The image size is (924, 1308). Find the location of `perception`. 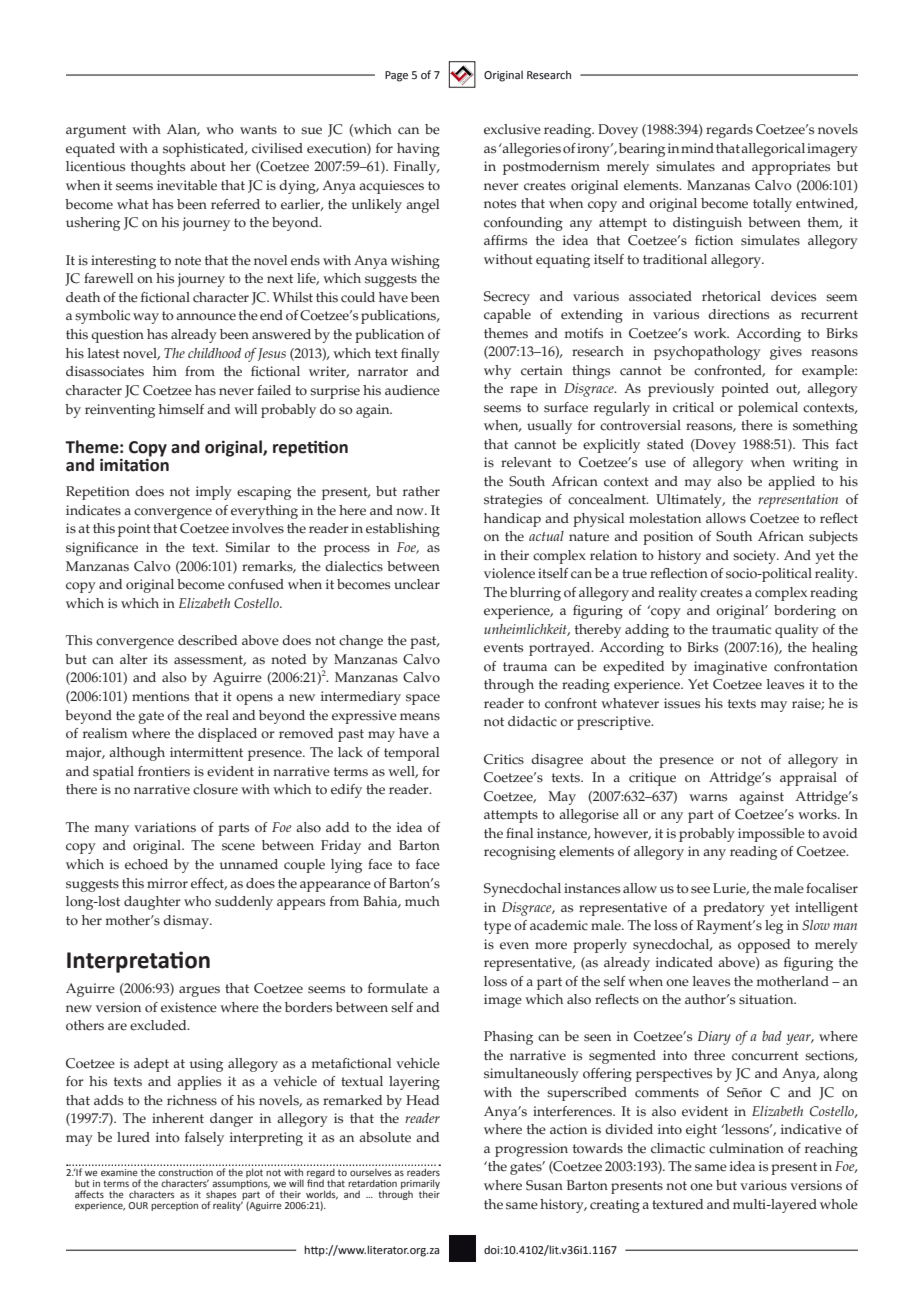

perception is located at coordinates (174, 1206).
